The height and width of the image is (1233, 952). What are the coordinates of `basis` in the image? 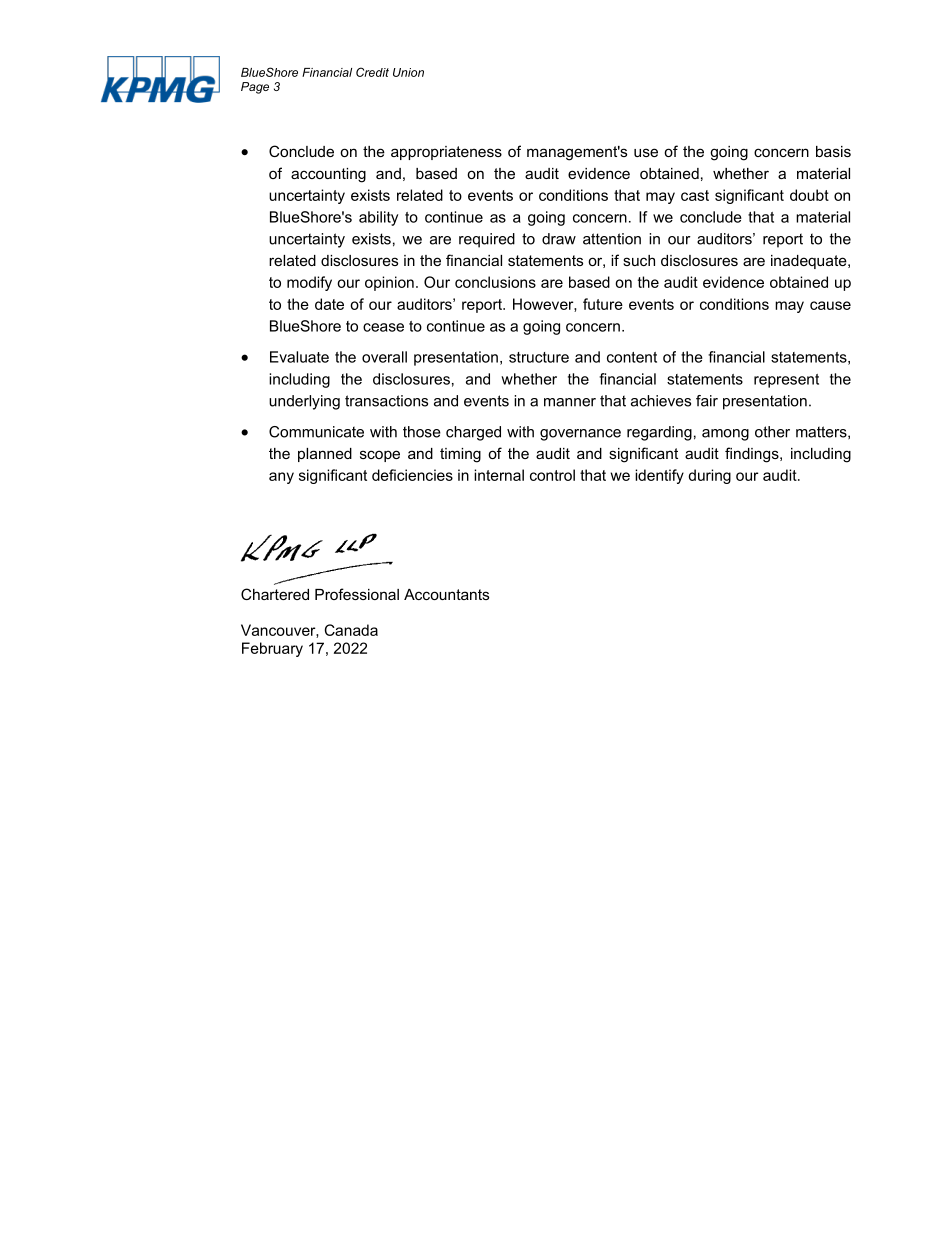 It's located at (833, 151).
